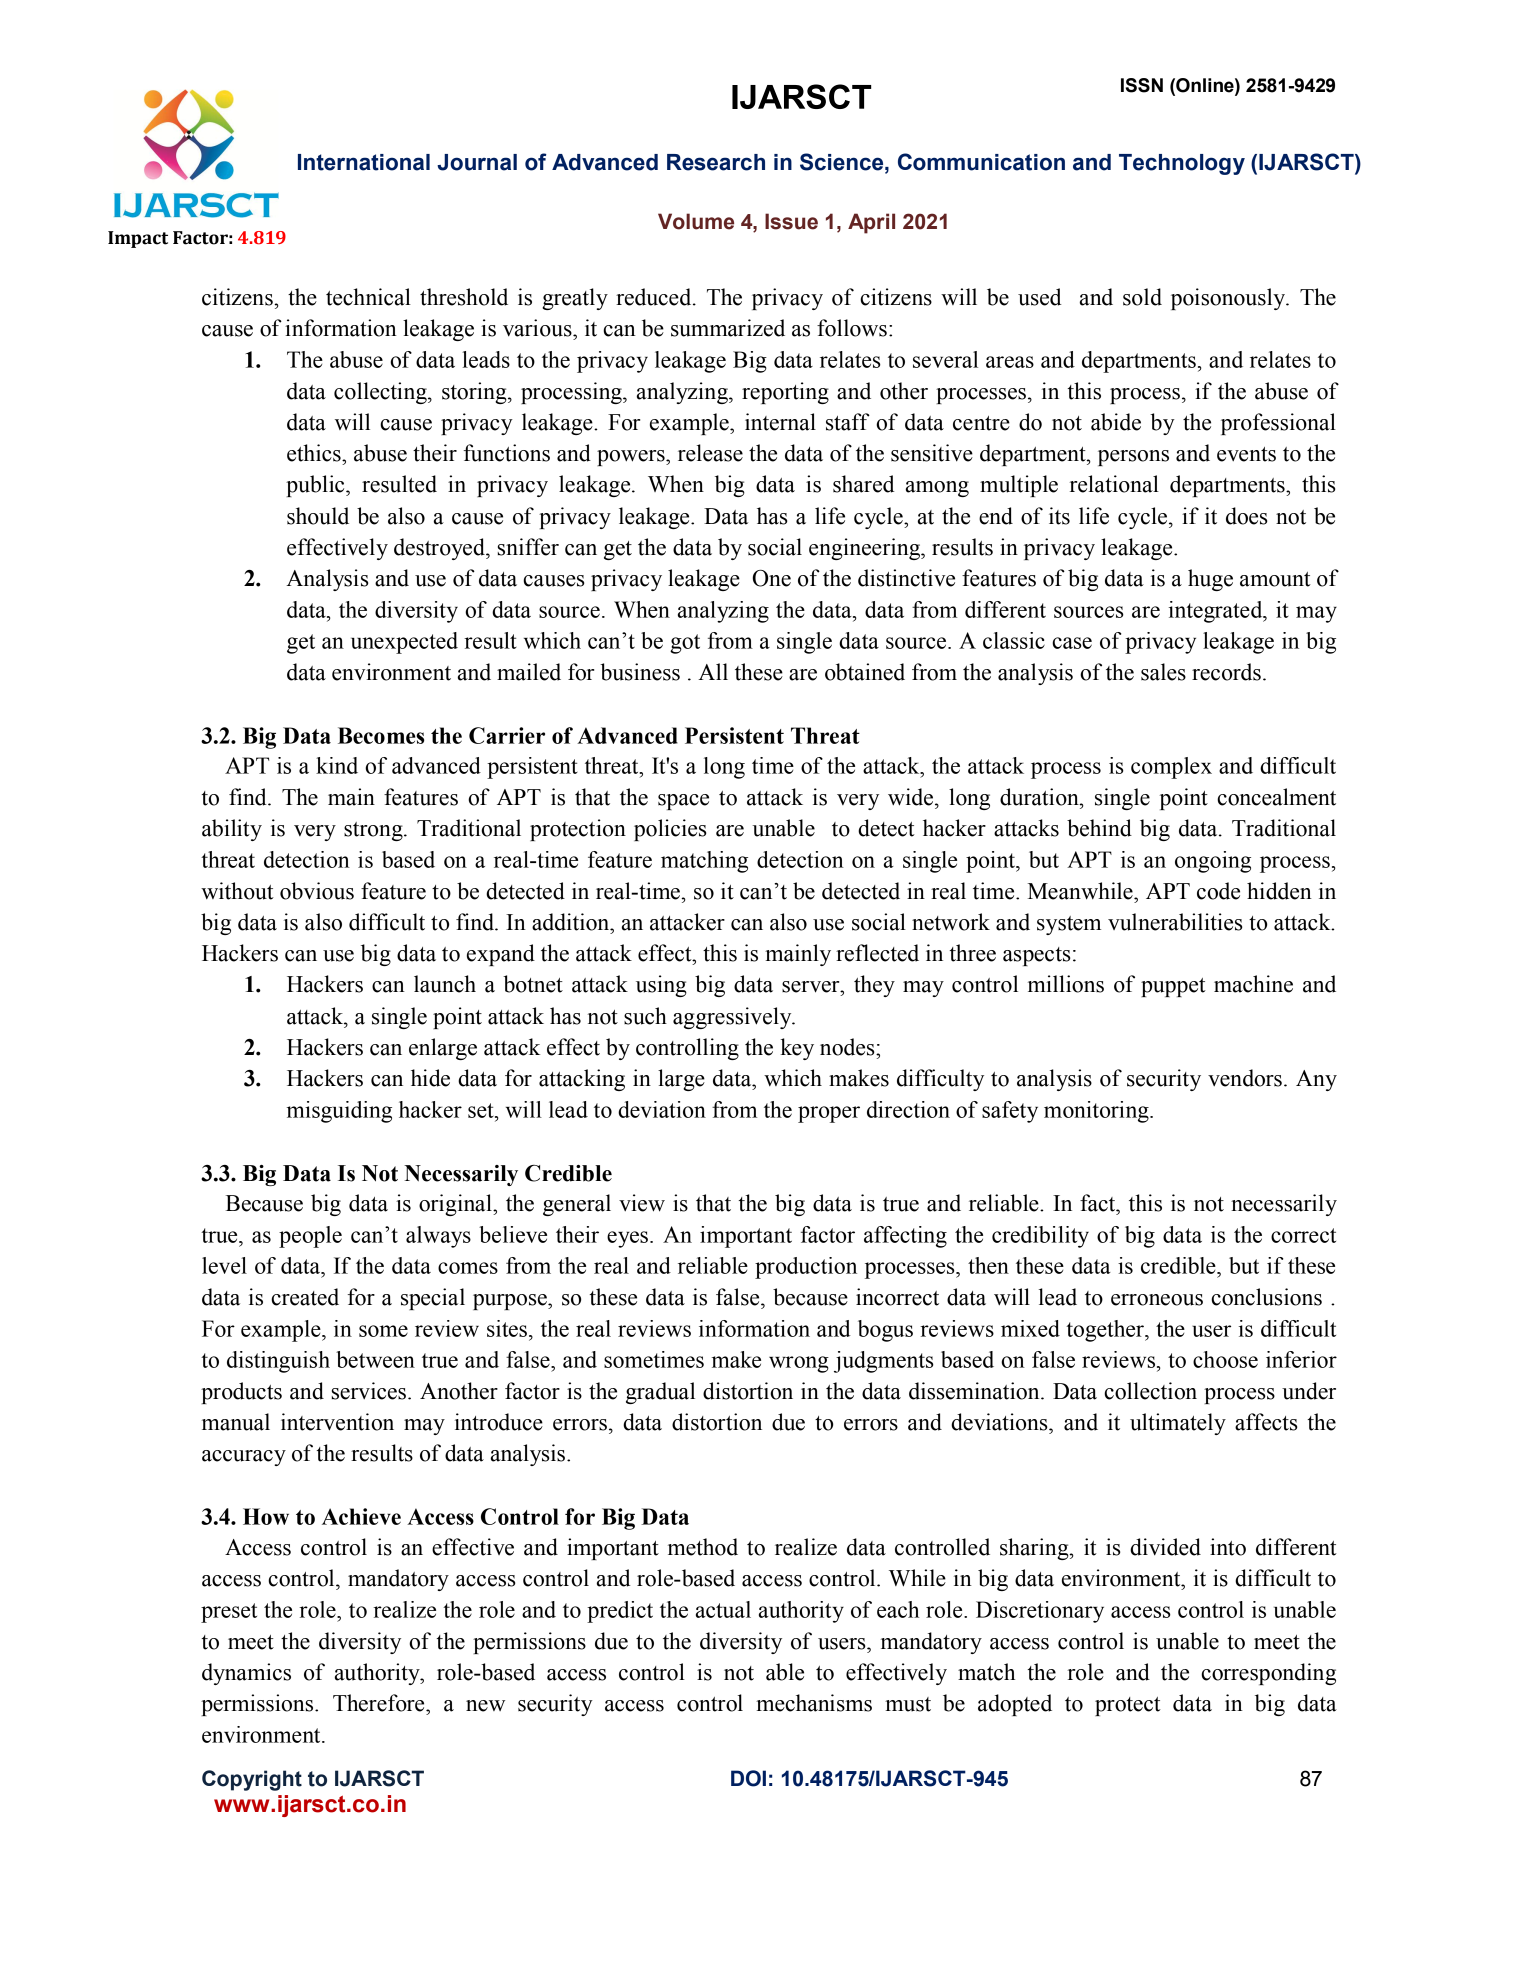 The width and height of the screenshot is (1536, 1988). Describe the element at coordinates (1157, 1300) in the screenshot. I see `erroneous` at that location.
